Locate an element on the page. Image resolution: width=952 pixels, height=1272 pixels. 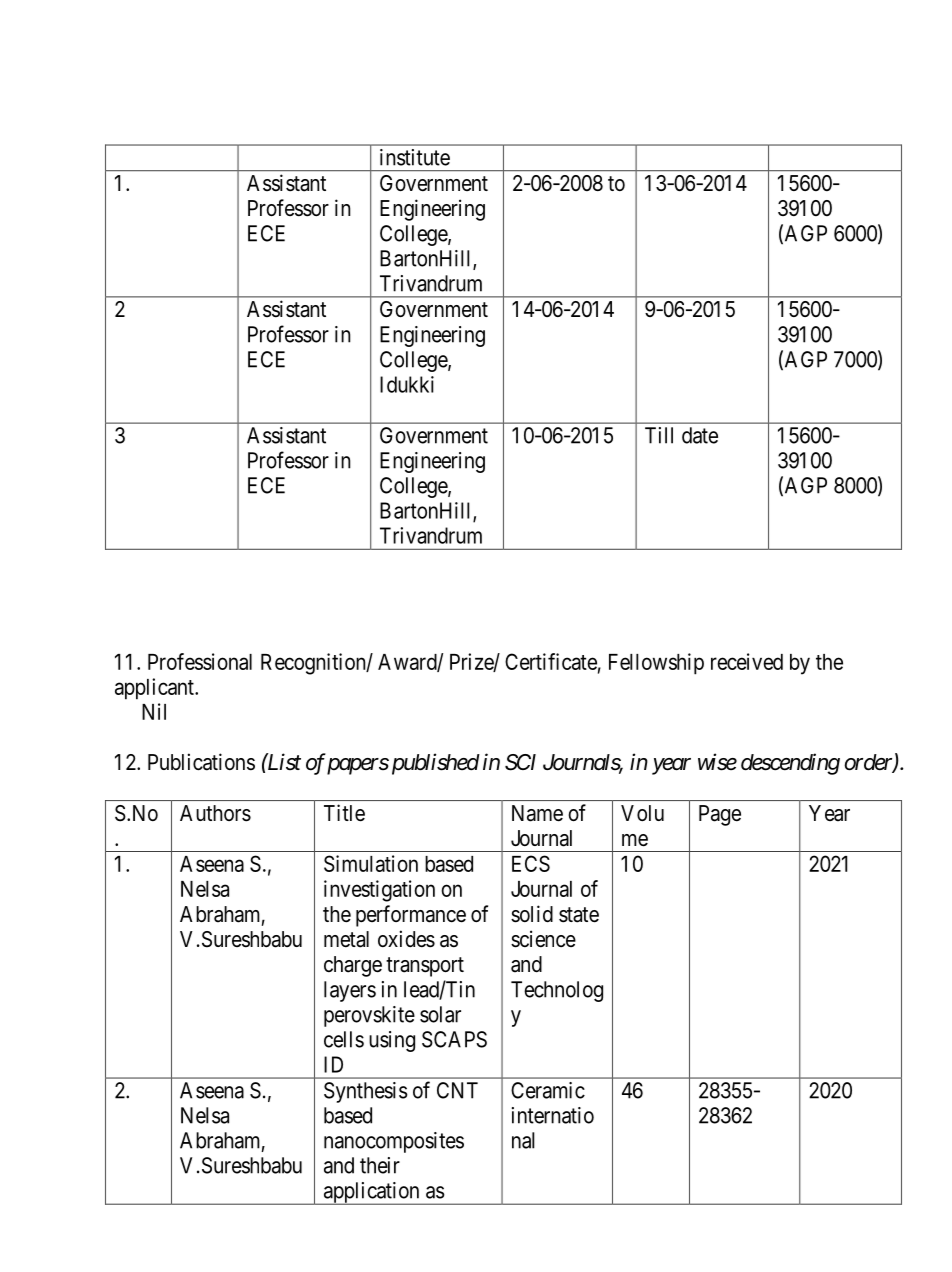
nanocomposites is located at coordinates (394, 1142).
